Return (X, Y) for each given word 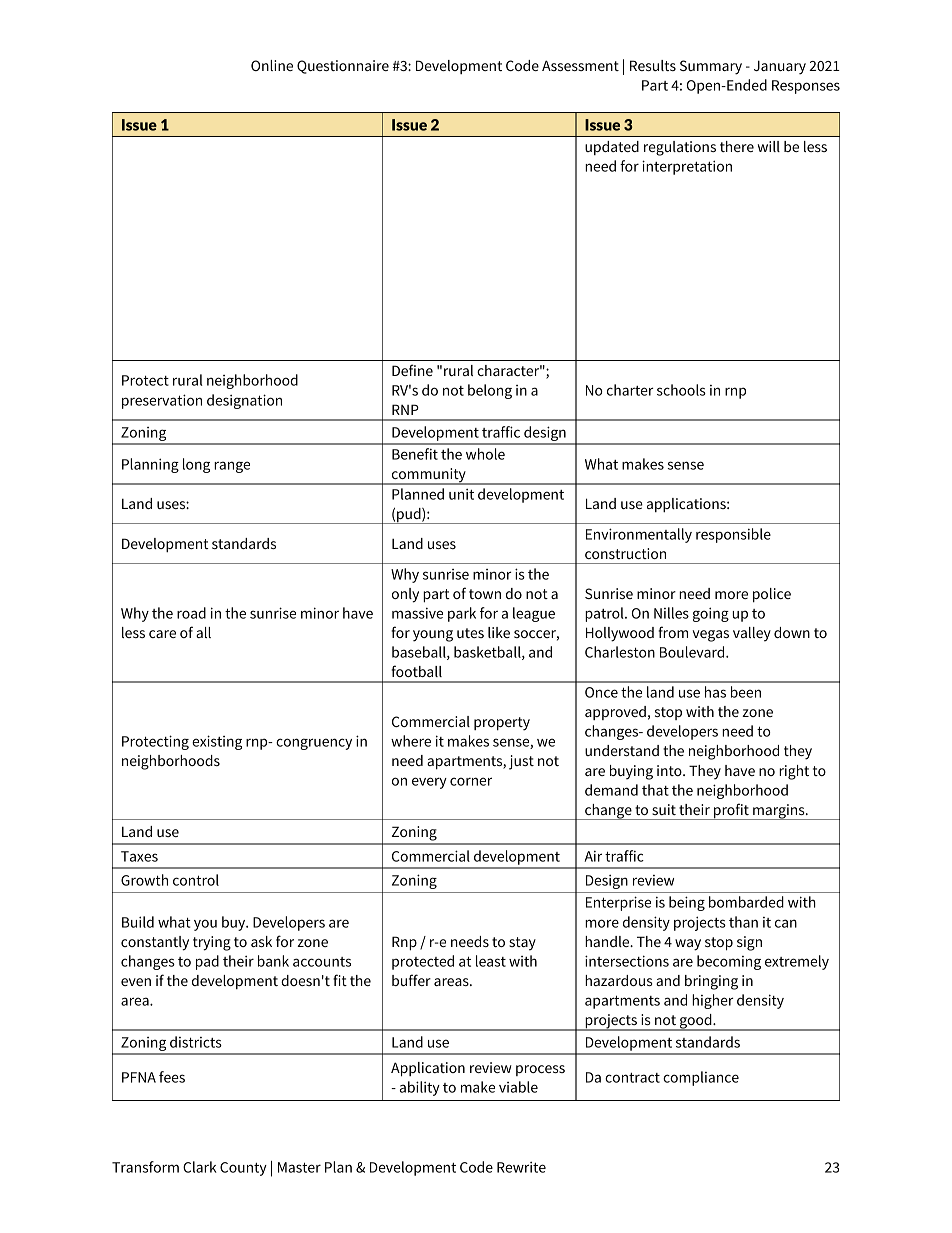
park (462, 614)
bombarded (746, 902)
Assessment (580, 65)
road (191, 613)
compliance (701, 1078)
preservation (162, 401)
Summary (711, 67)
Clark (200, 1167)
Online (272, 65)
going (711, 614)
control (196, 880)
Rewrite (521, 1167)
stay (522, 944)
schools (681, 390)
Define (412, 370)
